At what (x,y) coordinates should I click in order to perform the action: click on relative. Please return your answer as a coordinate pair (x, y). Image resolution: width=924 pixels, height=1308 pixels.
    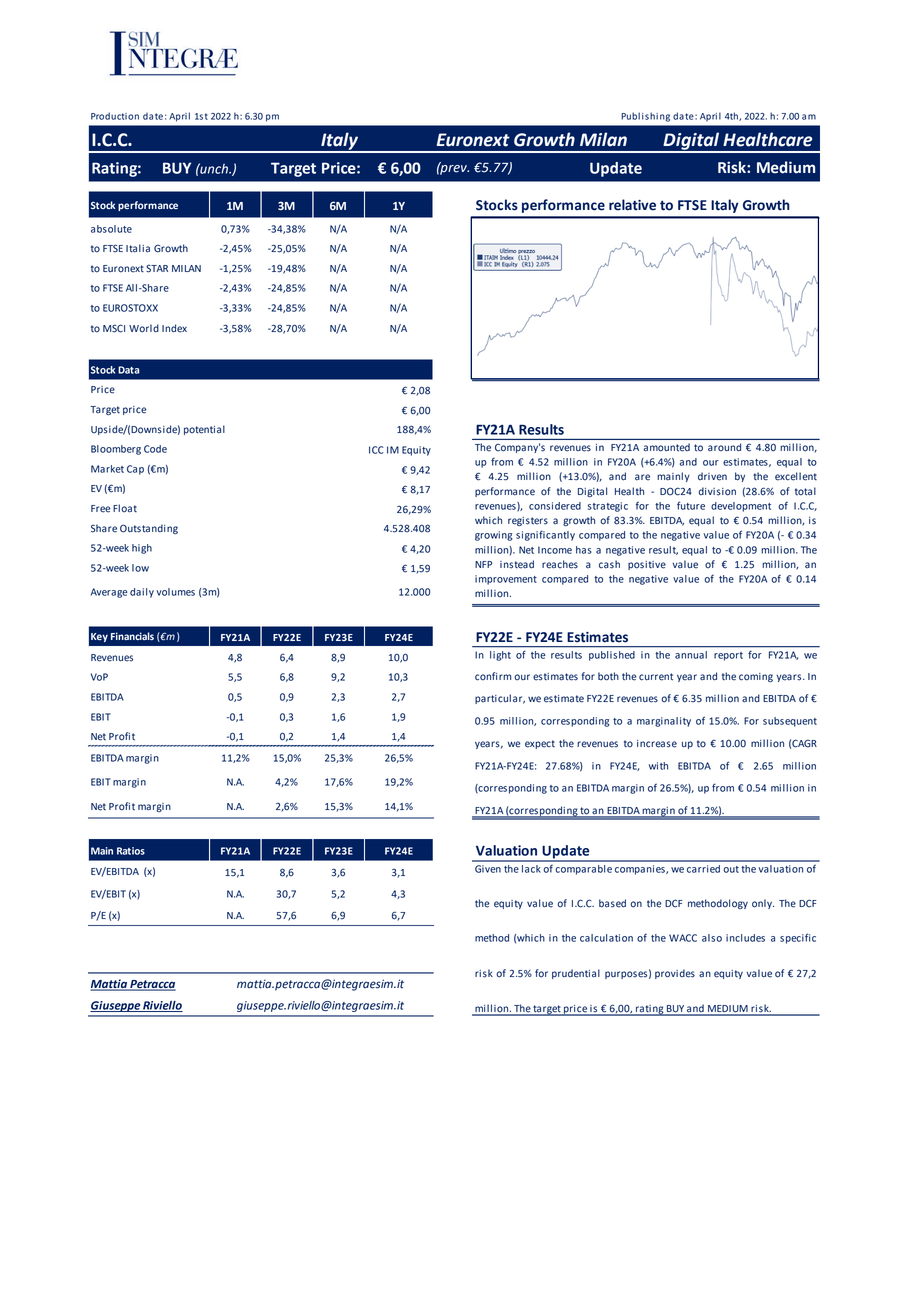
    Looking at the image, I should click on (632, 205).
